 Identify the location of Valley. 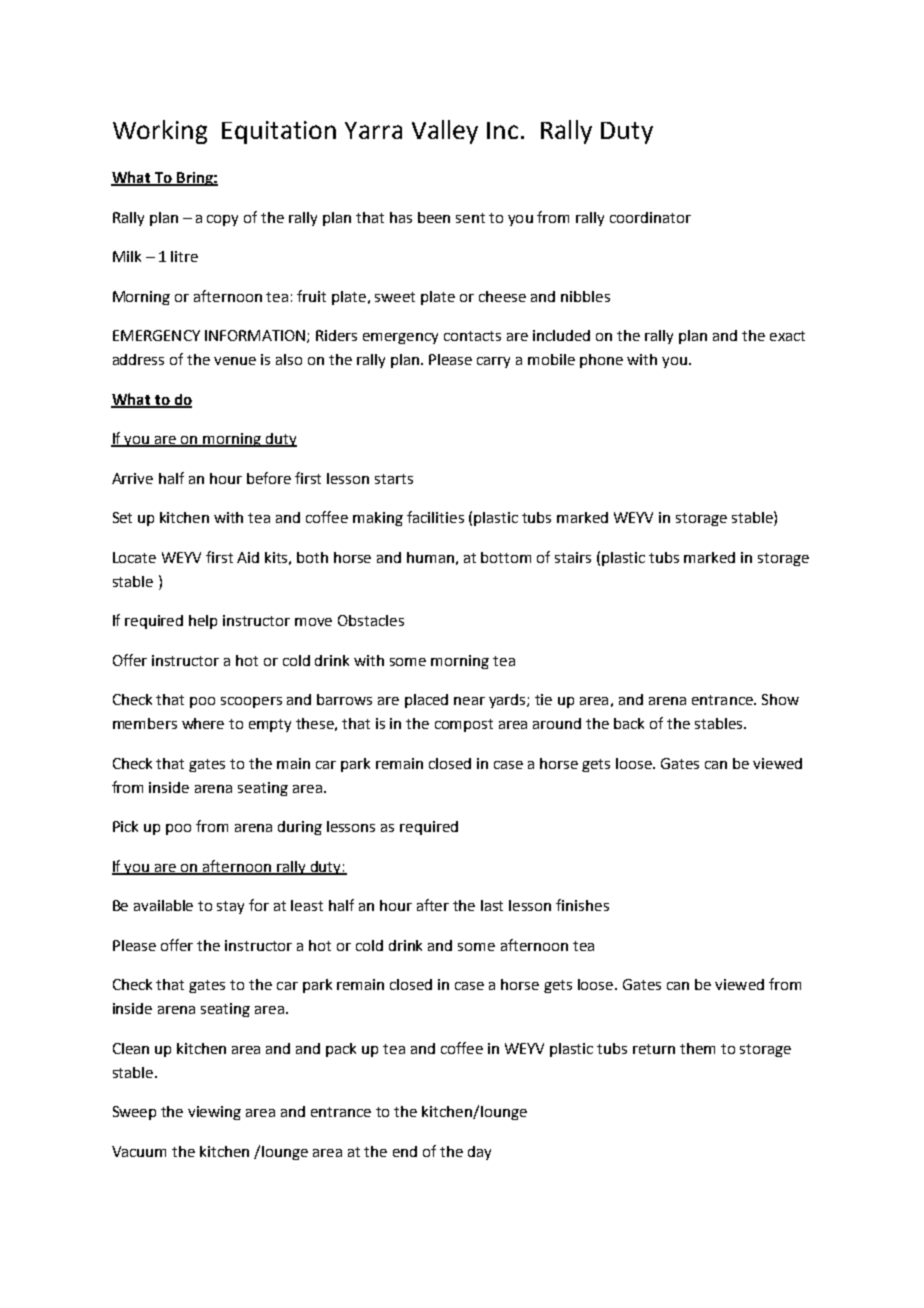
(445, 132).
